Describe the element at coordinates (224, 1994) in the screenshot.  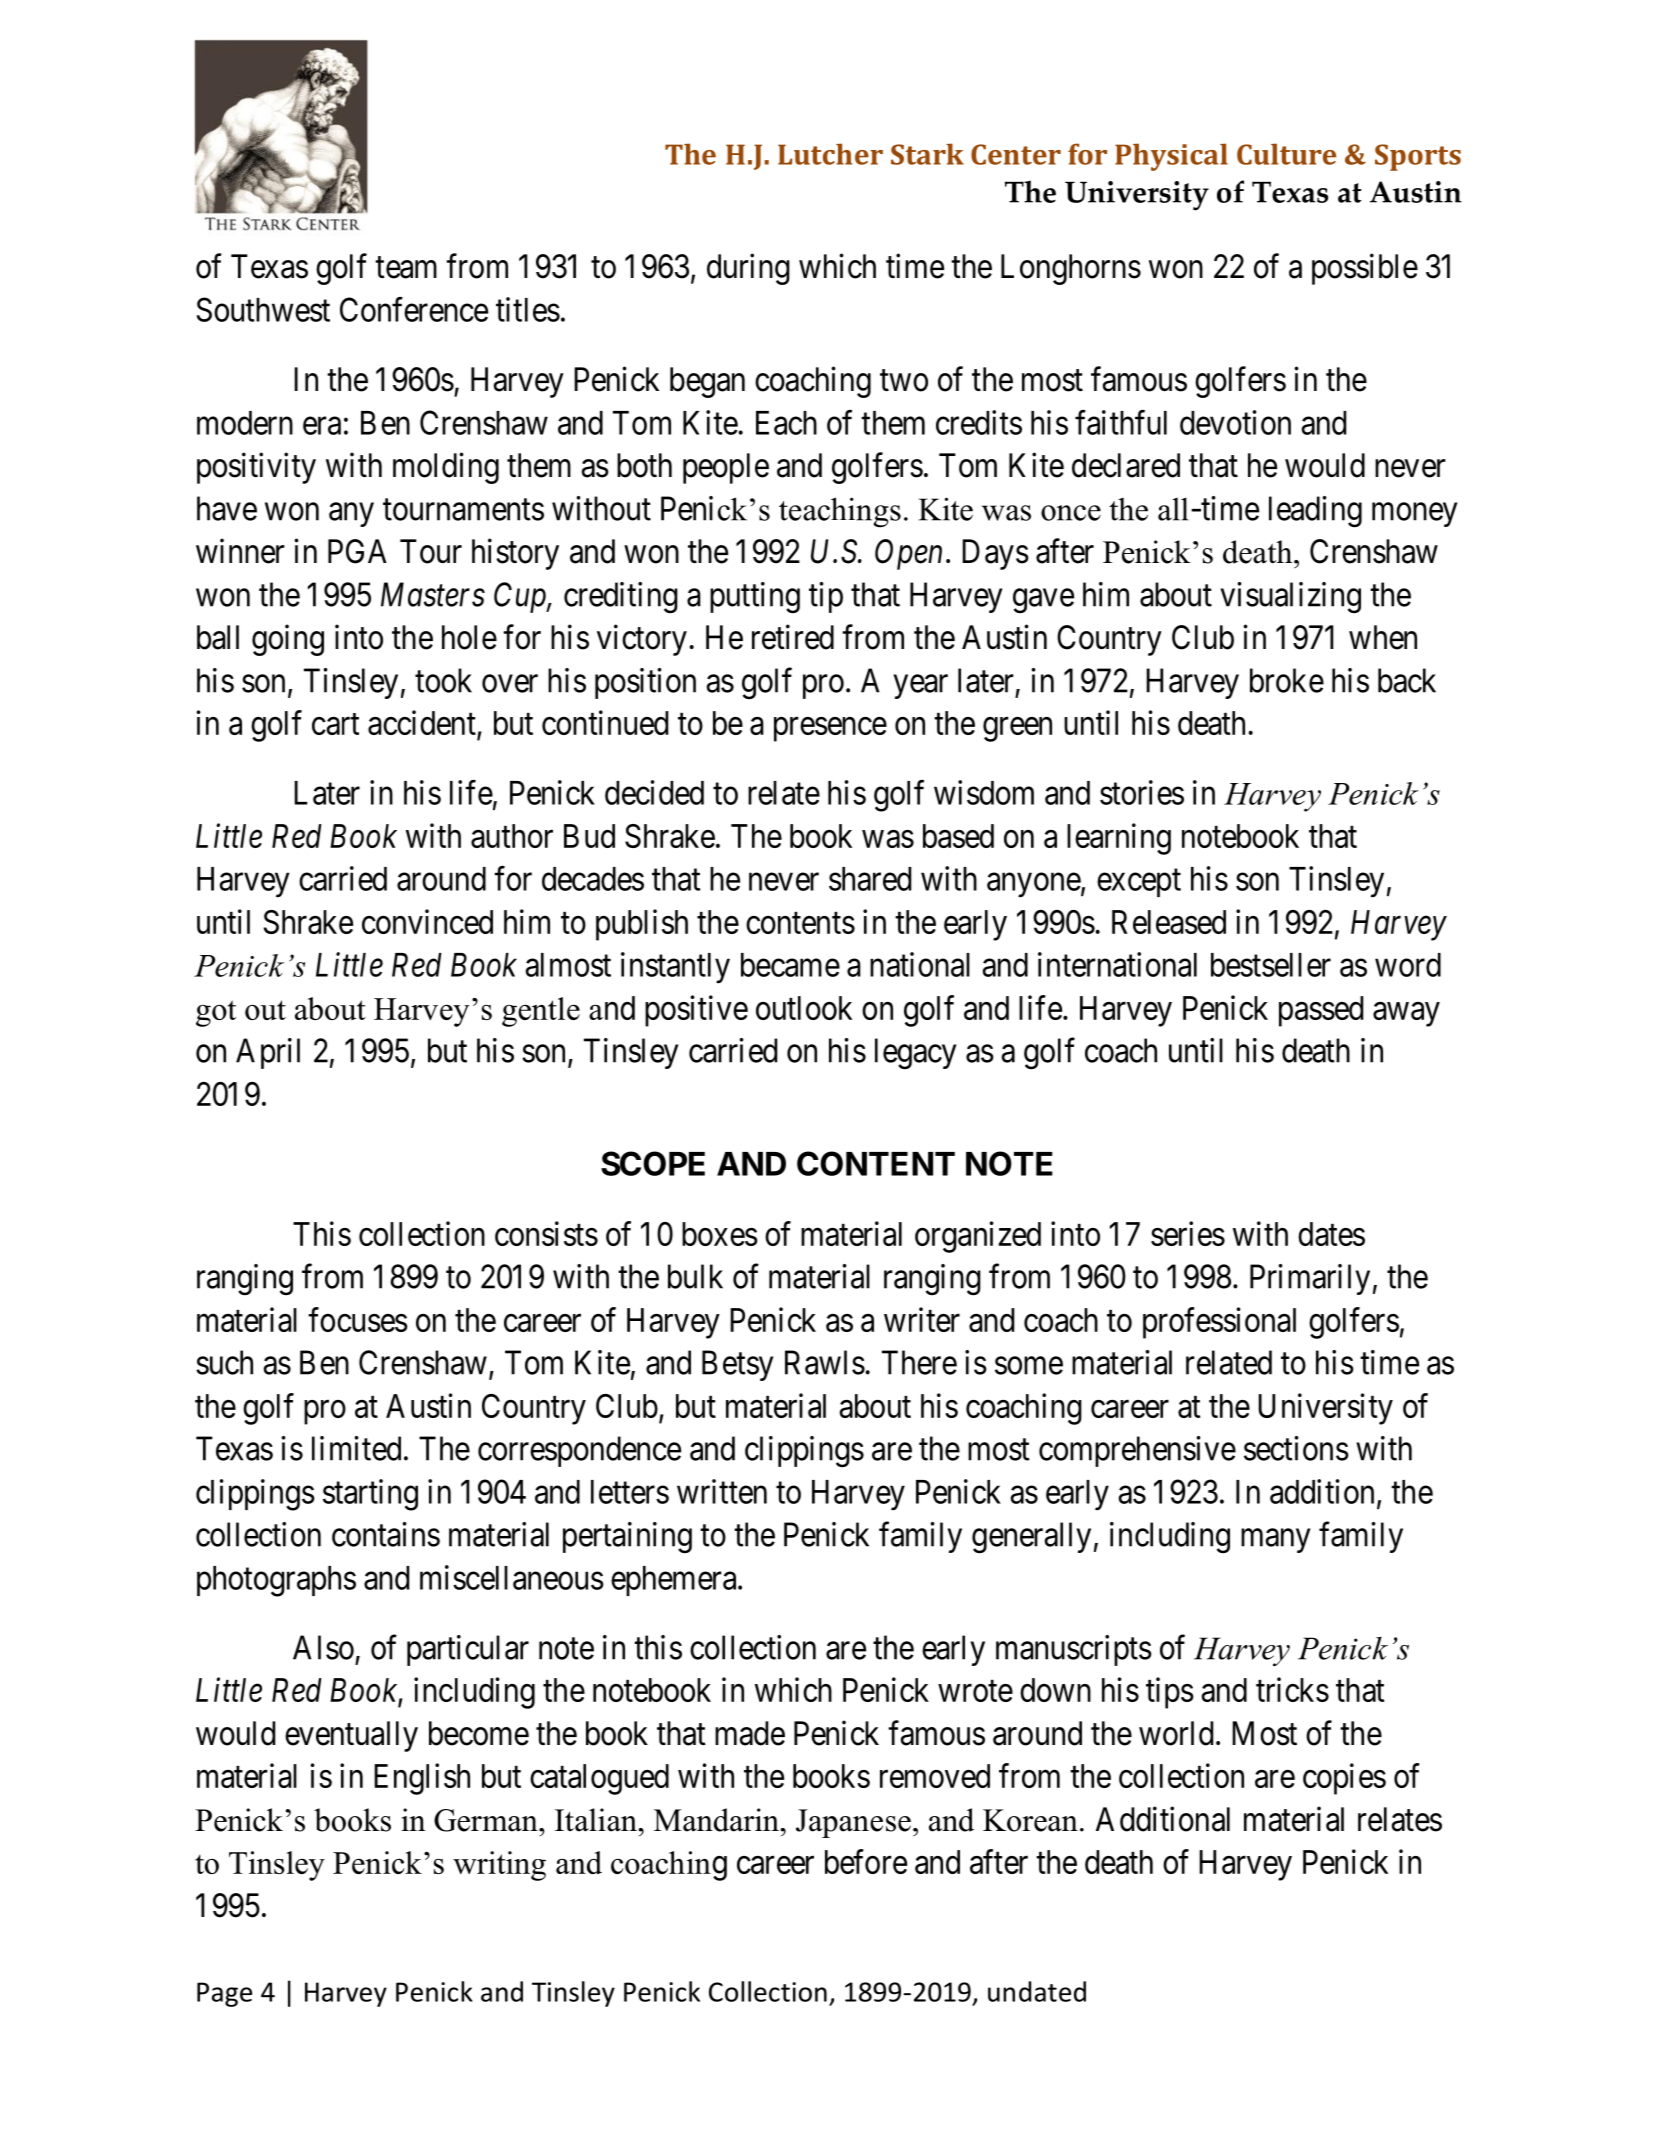
I see `Page` at that location.
